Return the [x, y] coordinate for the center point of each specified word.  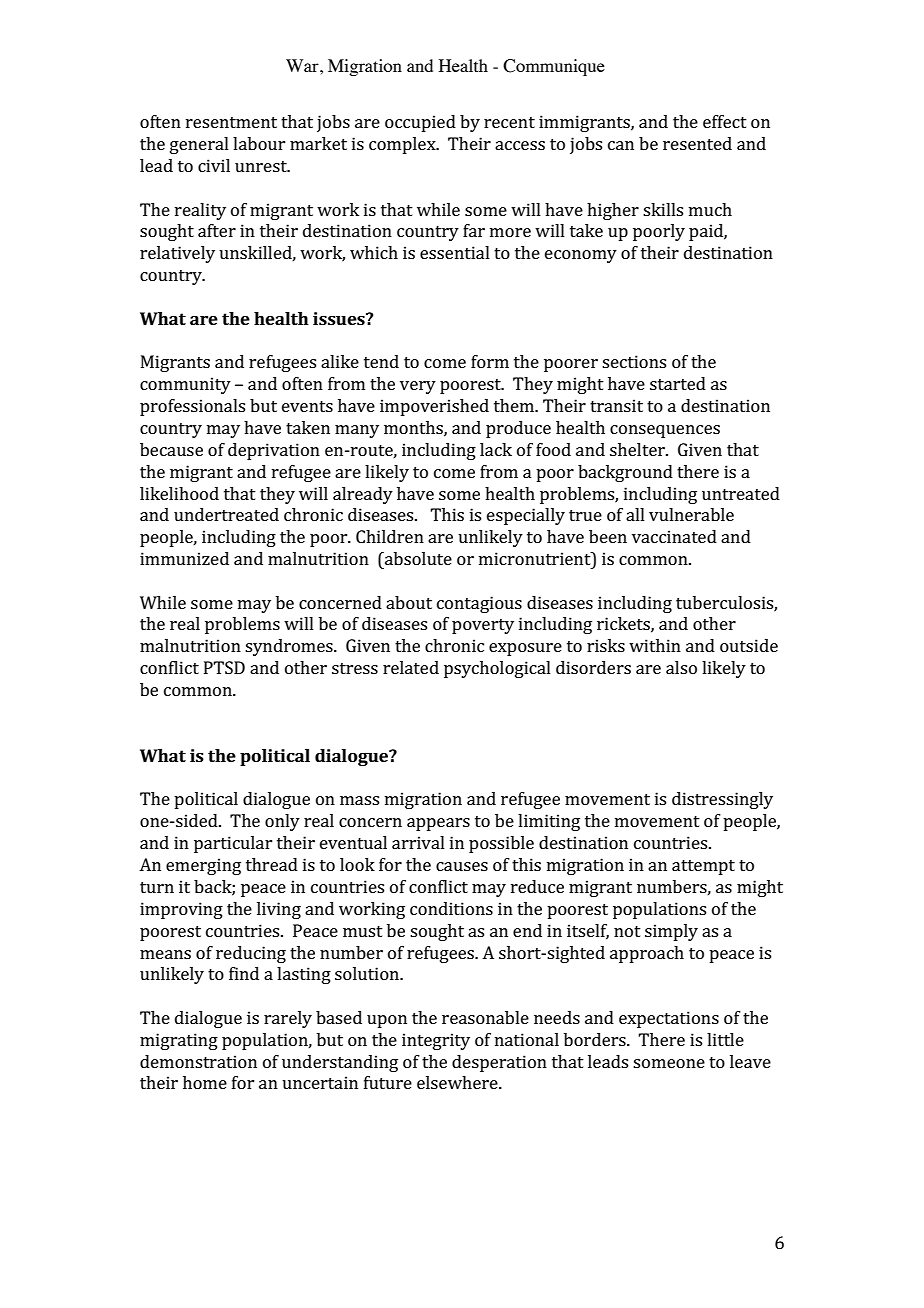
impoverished [434, 407]
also [681, 667]
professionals [192, 407]
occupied [420, 123]
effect [725, 121]
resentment [231, 122]
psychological [497, 669]
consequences [665, 431]
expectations [669, 1019]
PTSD [224, 667]
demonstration [198, 1061]
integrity [436, 1041]
